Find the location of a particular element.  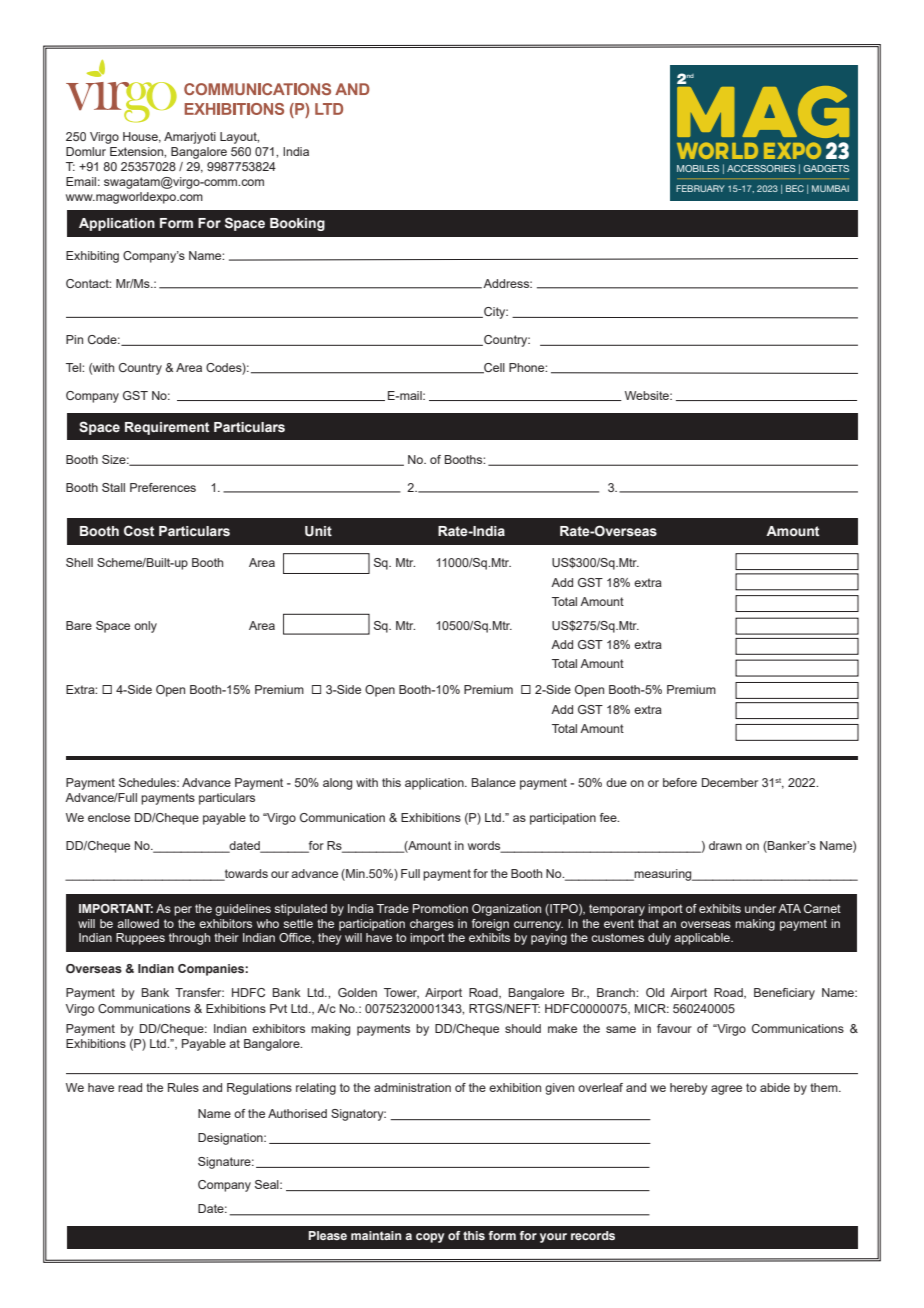

Balance is located at coordinates (494, 782).
